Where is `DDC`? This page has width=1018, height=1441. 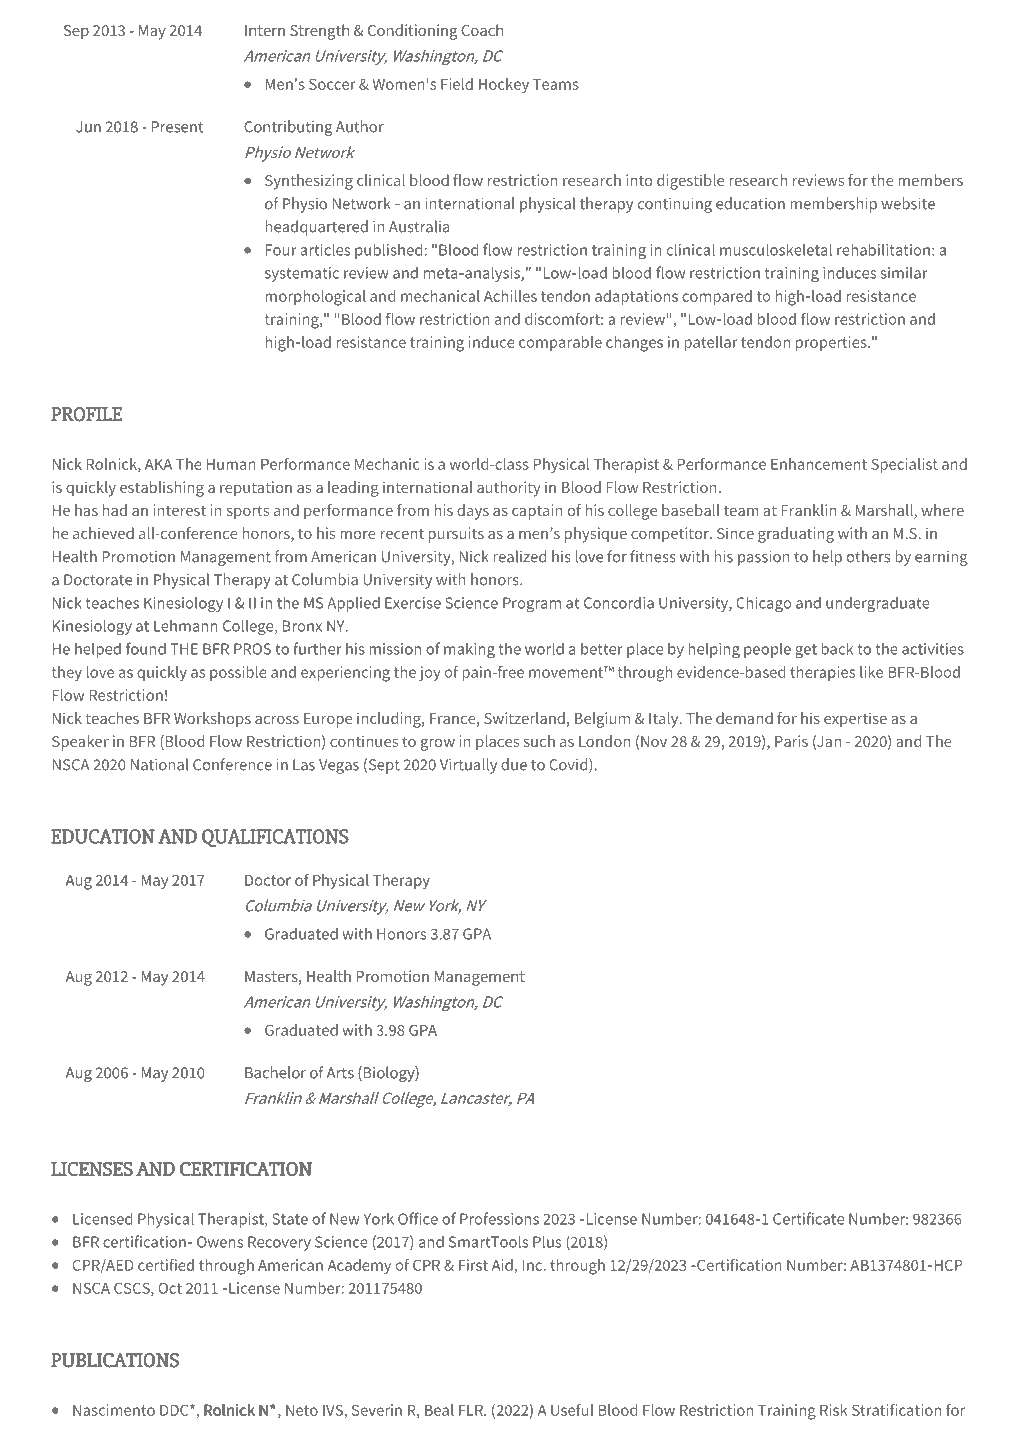 DDC is located at coordinates (175, 1410).
